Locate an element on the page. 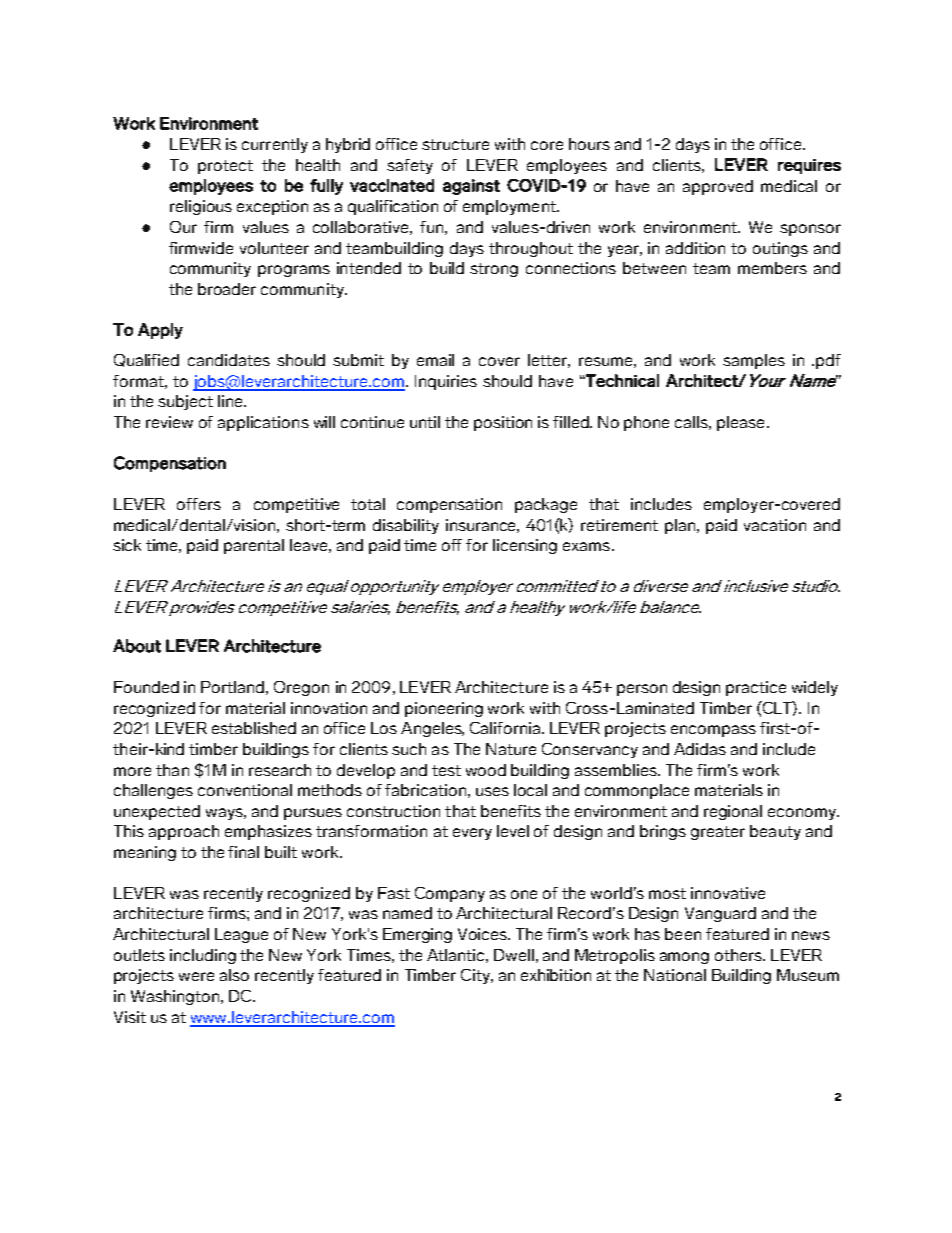 This page has height=1233, width=952. protect is located at coordinates (225, 167).
